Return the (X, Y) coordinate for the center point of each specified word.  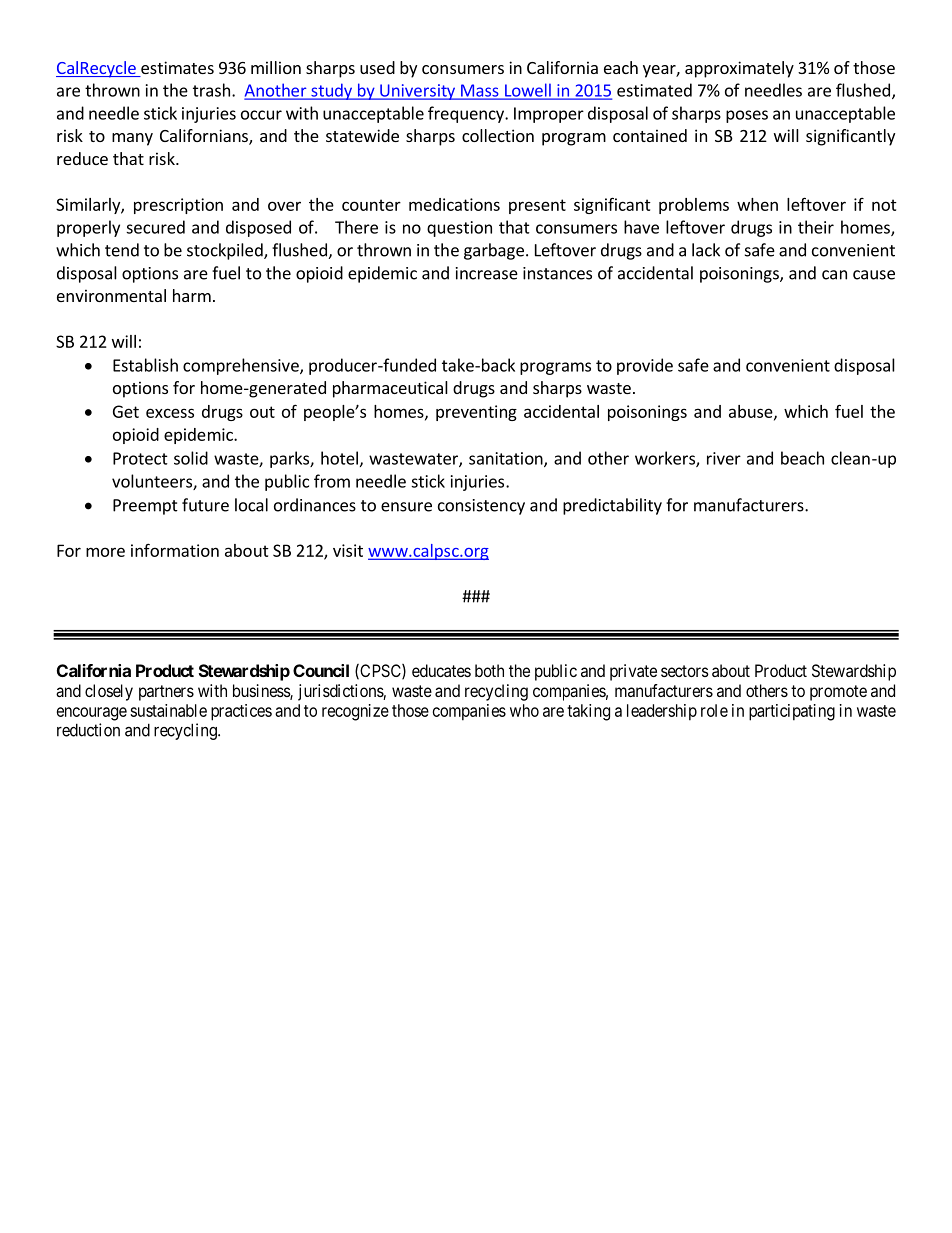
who (524, 710)
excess (170, 413)
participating (792, 712)
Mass (480, 91)
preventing (476, 413)
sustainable (168, 710)
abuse (752, 412)
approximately (739, 69)
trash (211, 90)
